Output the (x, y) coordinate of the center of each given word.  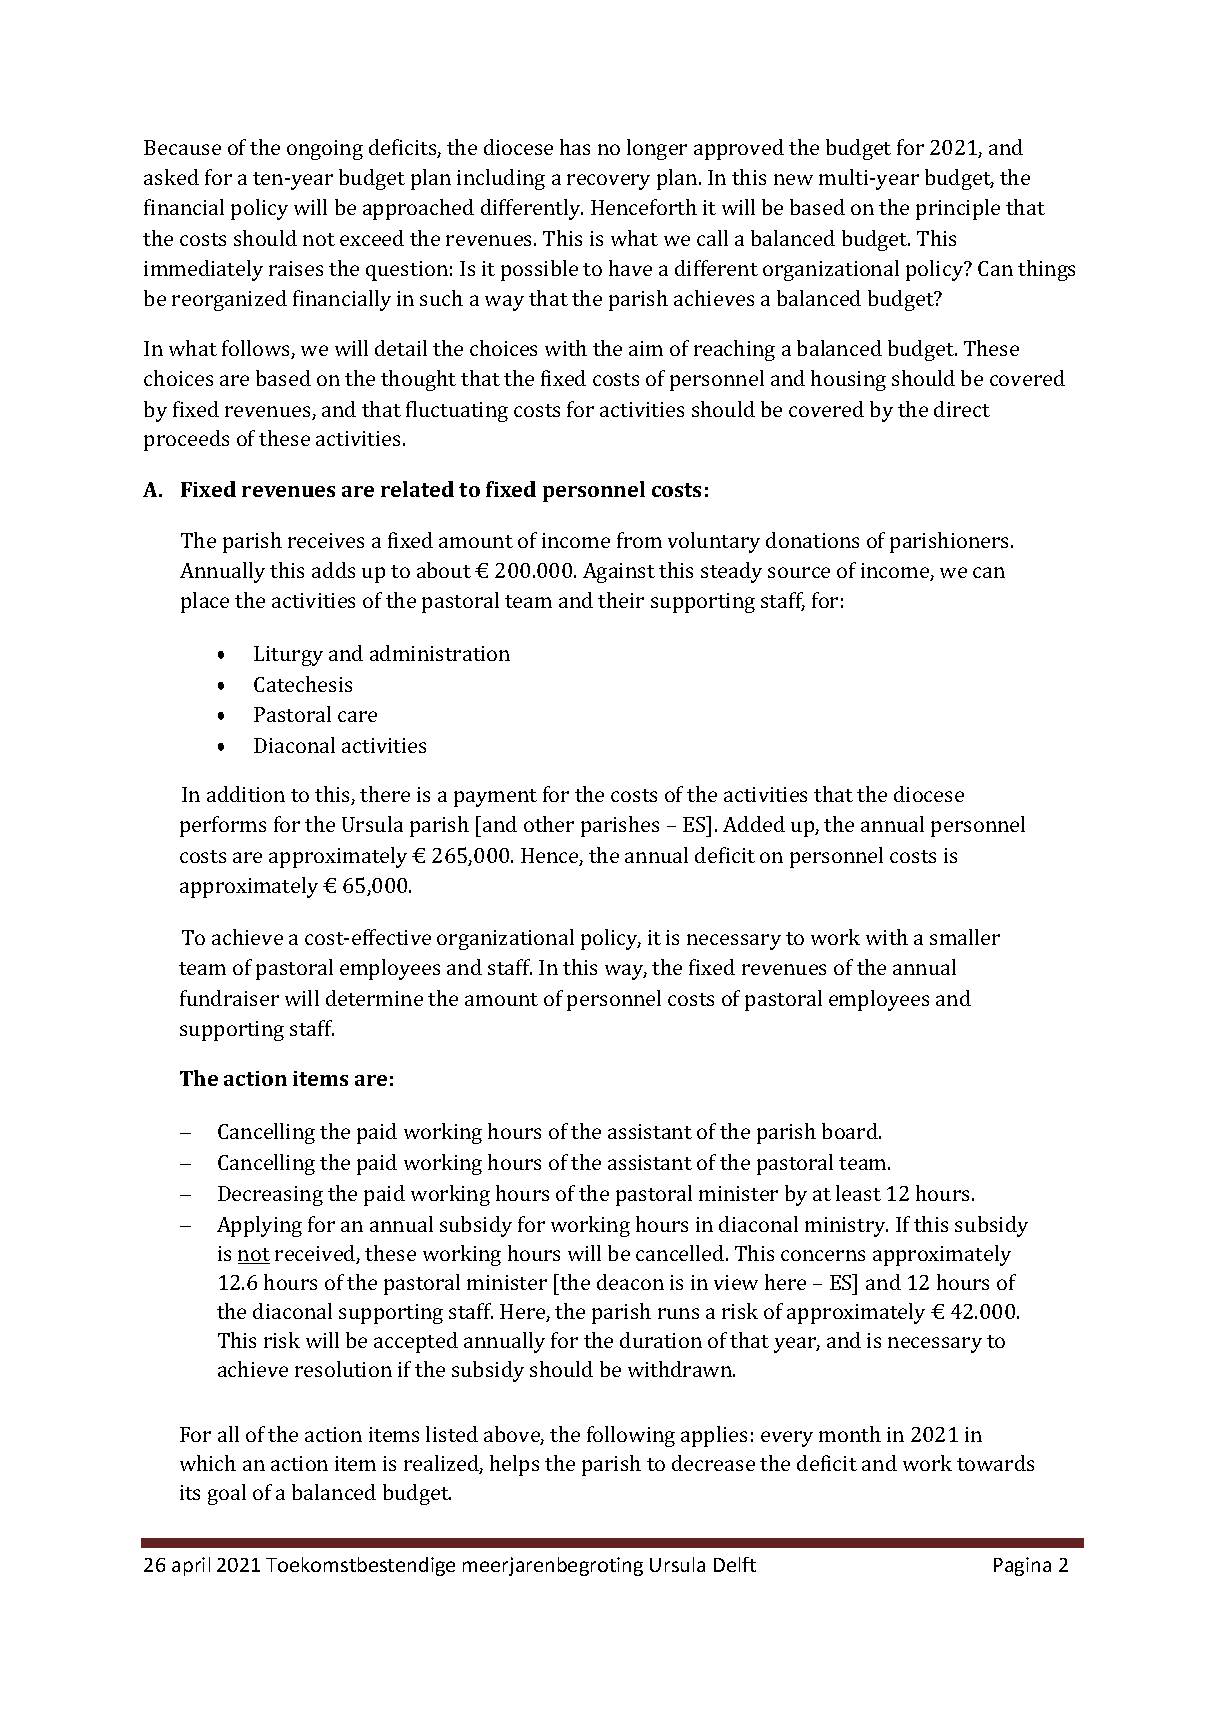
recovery (608, 182)
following (631, 1436)
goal (227, 1494)
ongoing (325, 150)
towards (995, 1463)
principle (958, 209)
